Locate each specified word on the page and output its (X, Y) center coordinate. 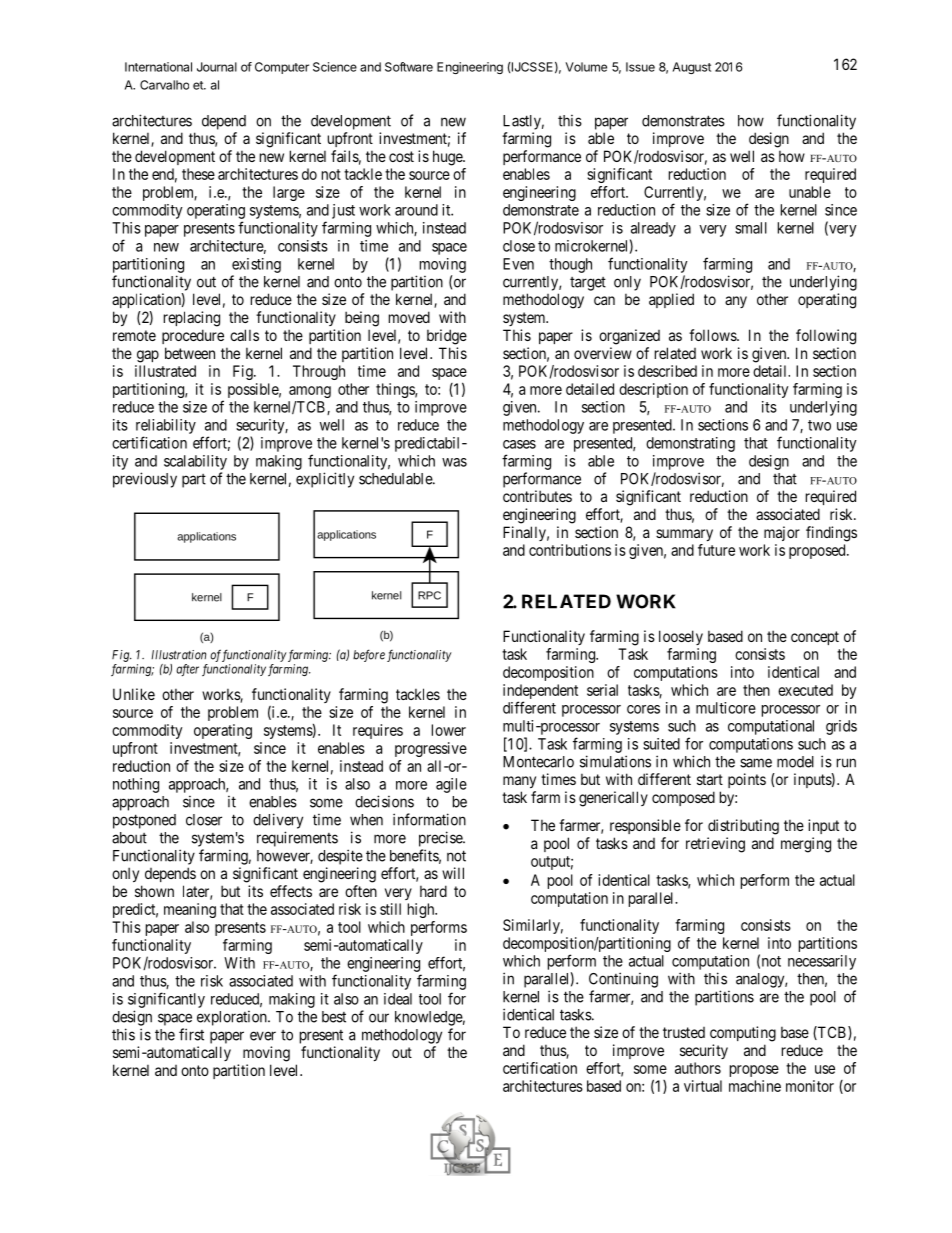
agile (451, 785)
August (692, 68)
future (716, 550)
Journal (217, 67)
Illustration (178, 655)
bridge (447, 337)
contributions (570, 550)
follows (713, 335)
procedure (193, 336)
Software (409, 67)
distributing (743, 827)
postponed (144, 821)
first (191, 1034)
